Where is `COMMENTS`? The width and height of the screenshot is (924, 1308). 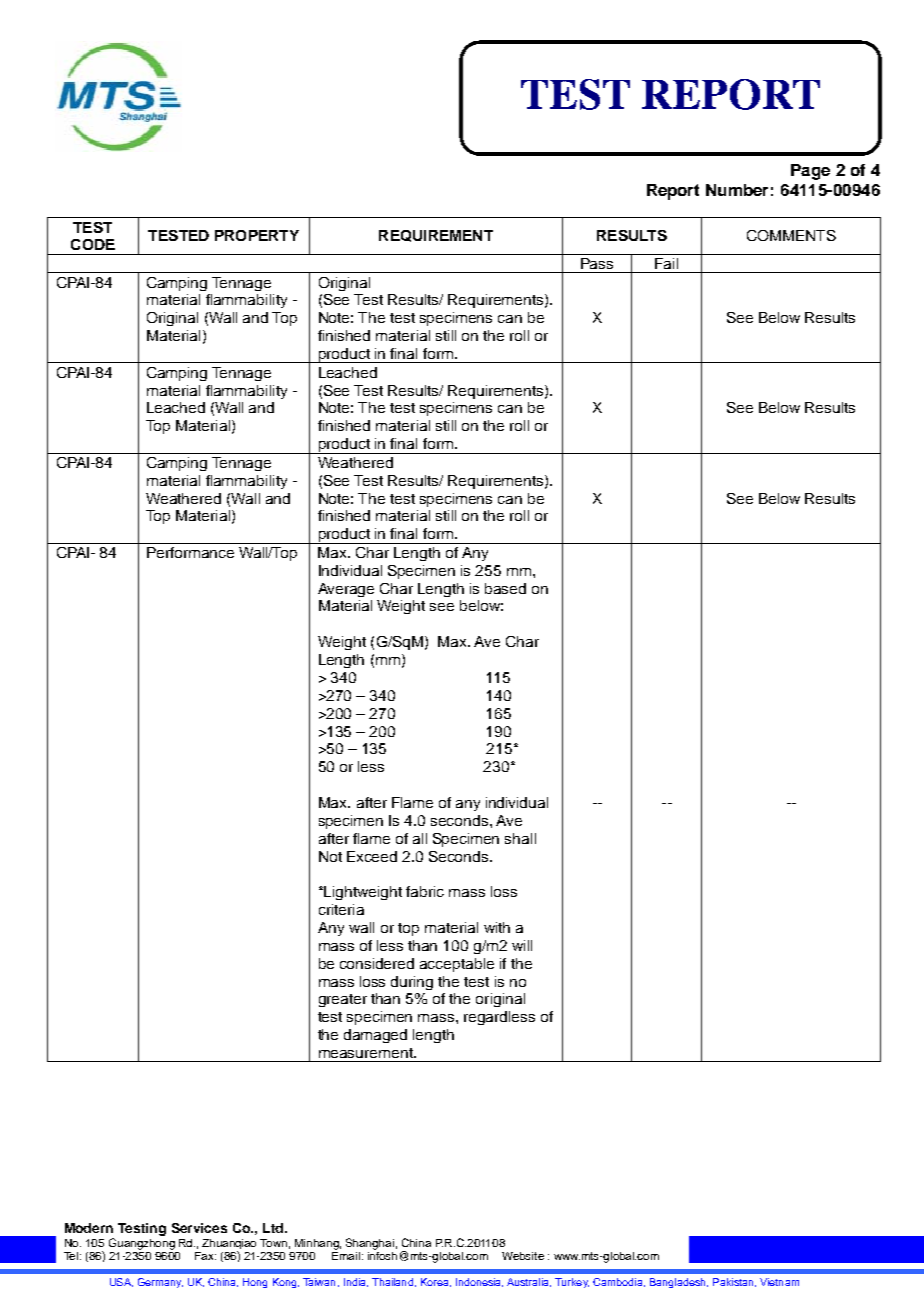 COMMENTS is located at coordinates (791, 235).
